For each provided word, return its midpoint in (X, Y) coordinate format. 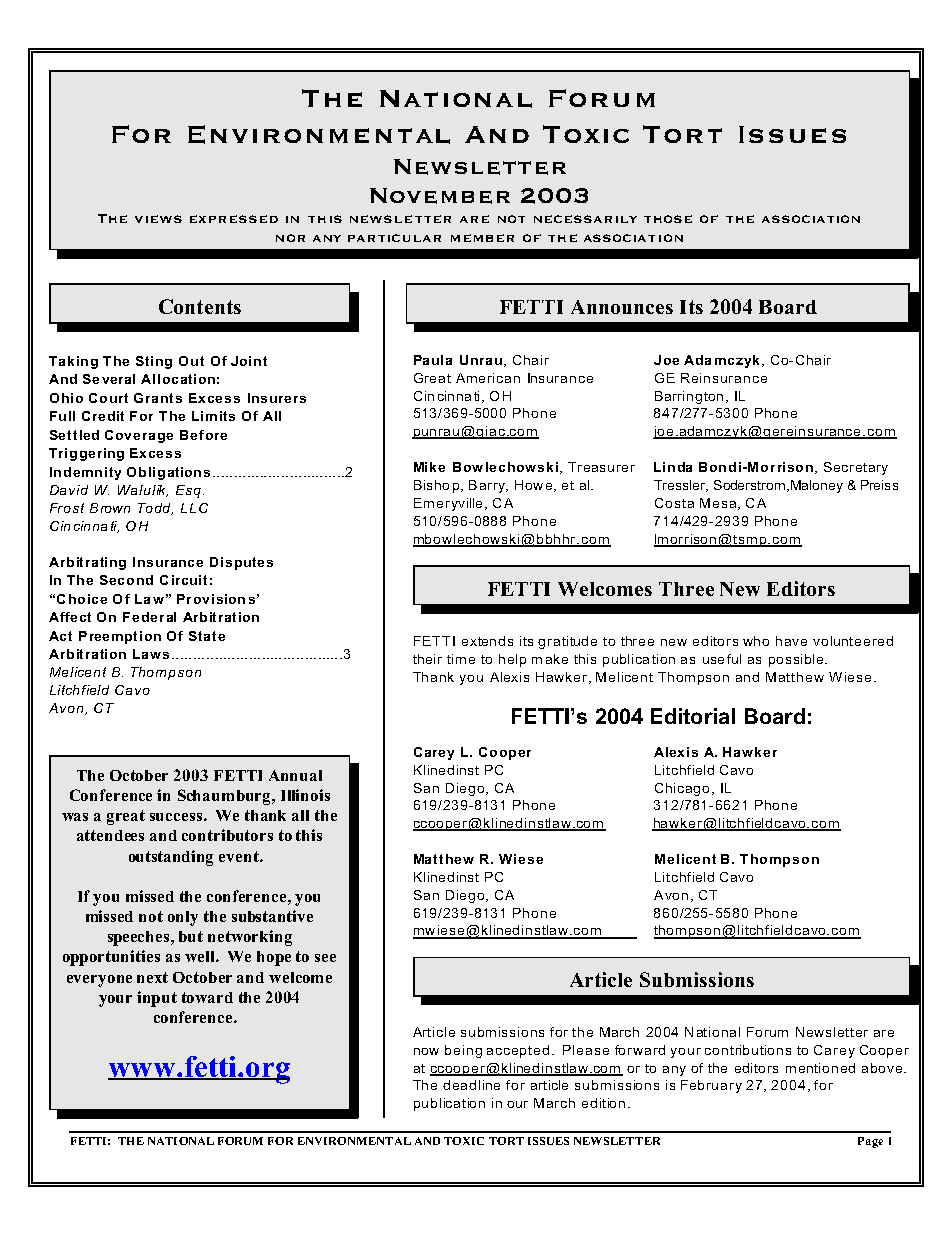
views (158, 219)
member (482, 238)
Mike (429, 467)
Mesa (718, 503)
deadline (471, 1085)
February (711, 1086)
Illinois (305, 795)
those (668, 219)
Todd (155, 509)
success (176, 817)
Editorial (693, 716)
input (157, 999)
